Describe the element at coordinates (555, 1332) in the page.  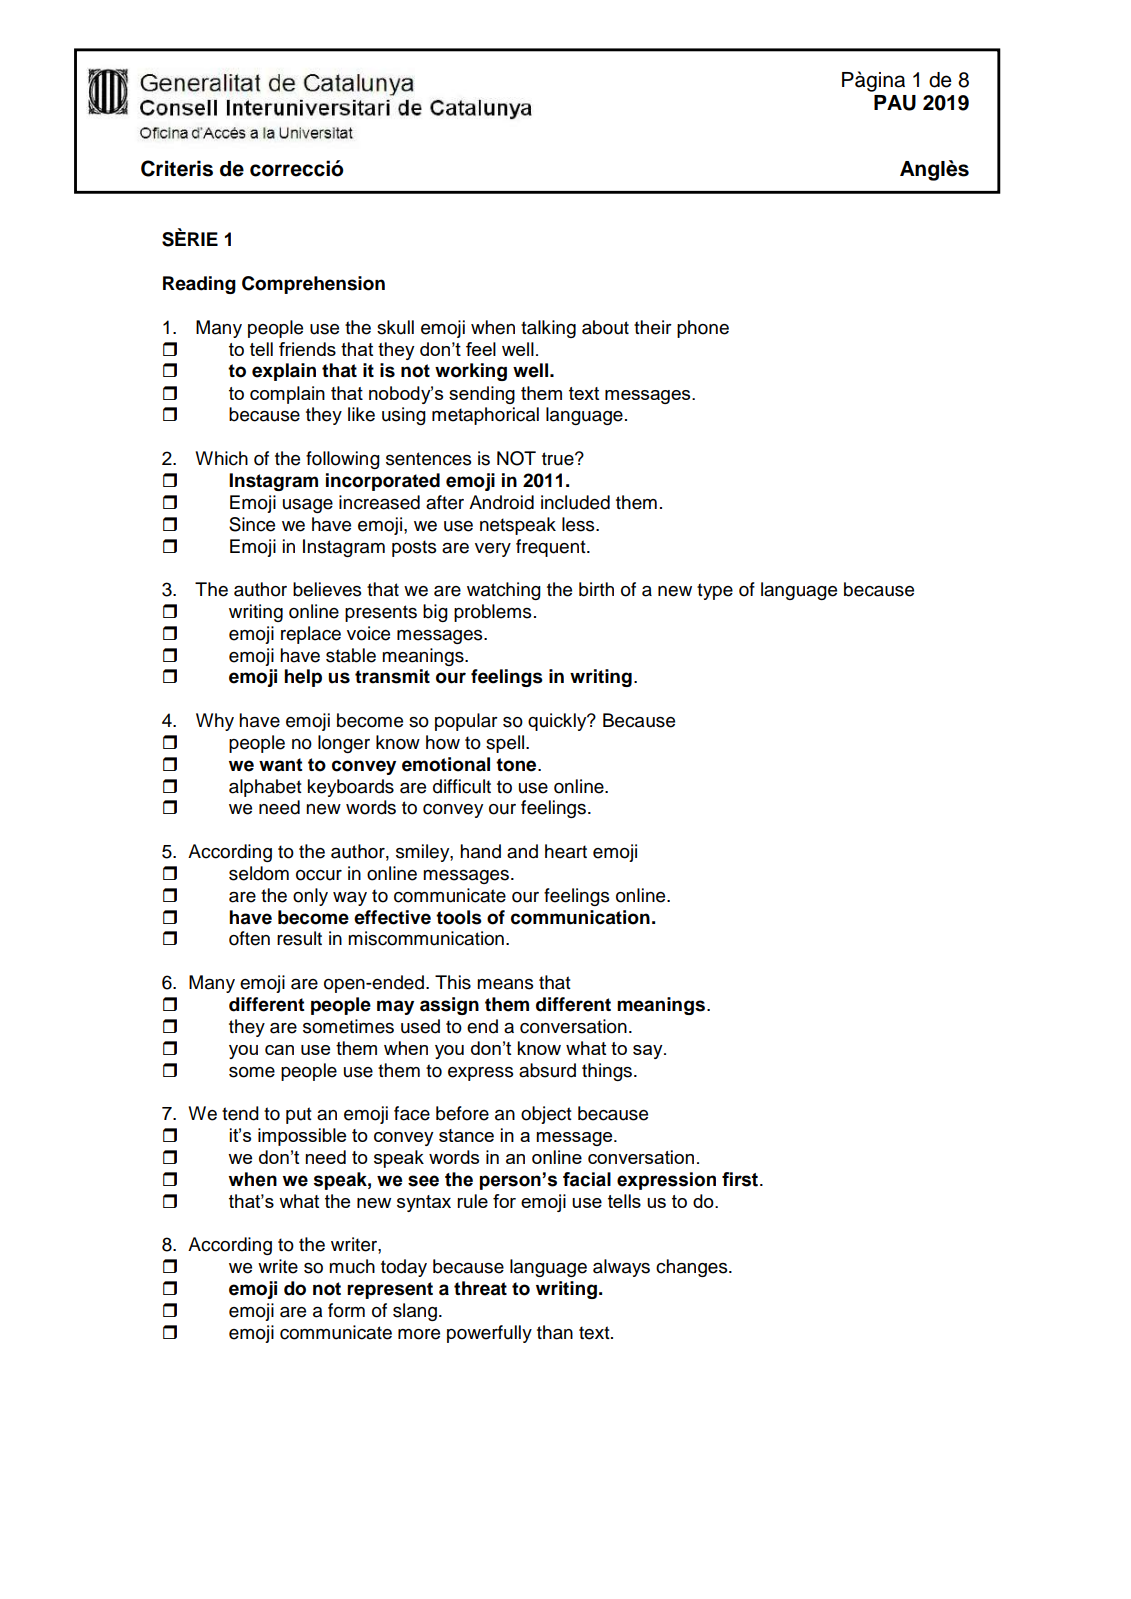
I see `than` at that location.
